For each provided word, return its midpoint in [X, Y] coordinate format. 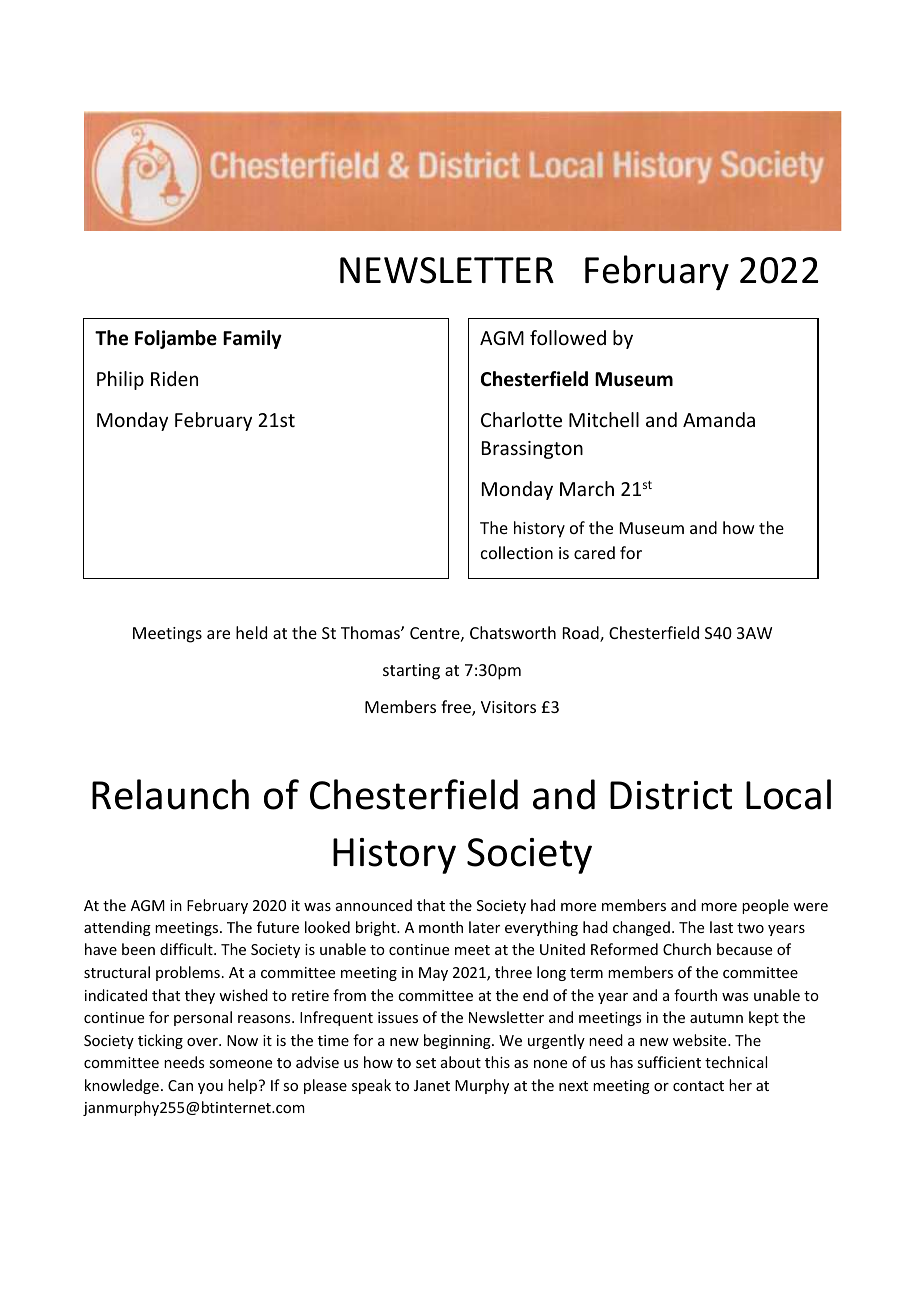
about [461, 1062]
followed [568, 337]
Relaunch [170, 794]
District [671, 795]
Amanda [719, 419]
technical [736, 1062]
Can [180, 1085]
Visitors [508, 707]
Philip [120, 380]
